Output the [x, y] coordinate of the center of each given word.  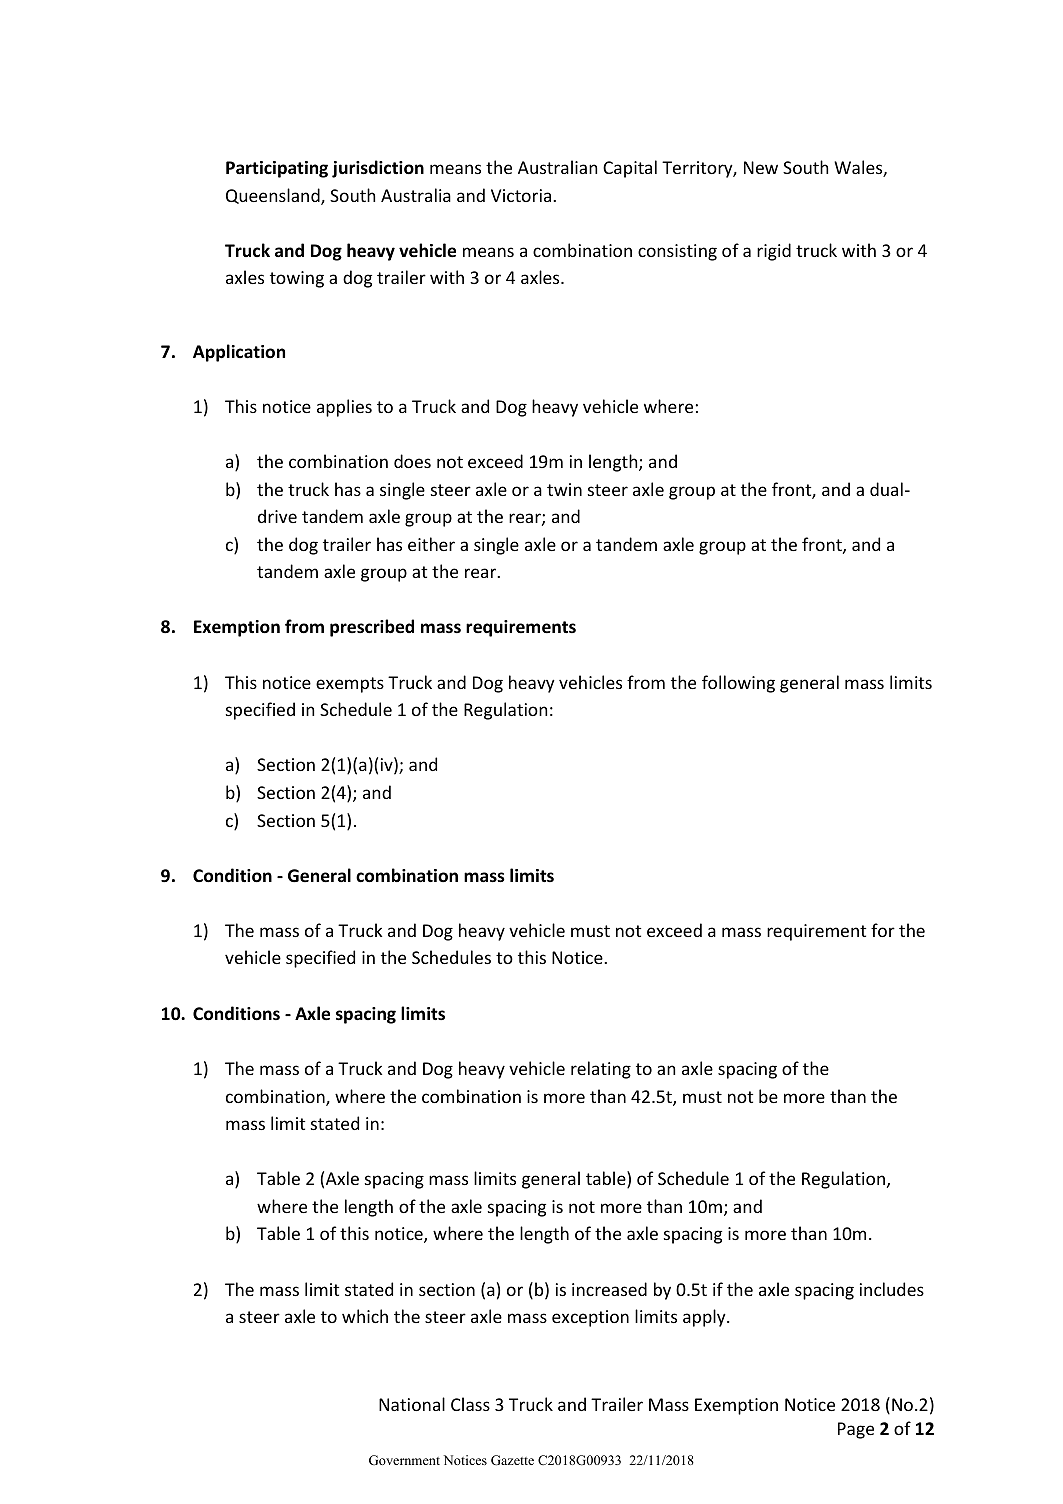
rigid [774, 252]
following [738, 684]
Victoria [522, 195]
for [883, 930]
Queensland [274, 196]
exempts [350, 685]
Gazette [512, 1460]
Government [404, 1460]
